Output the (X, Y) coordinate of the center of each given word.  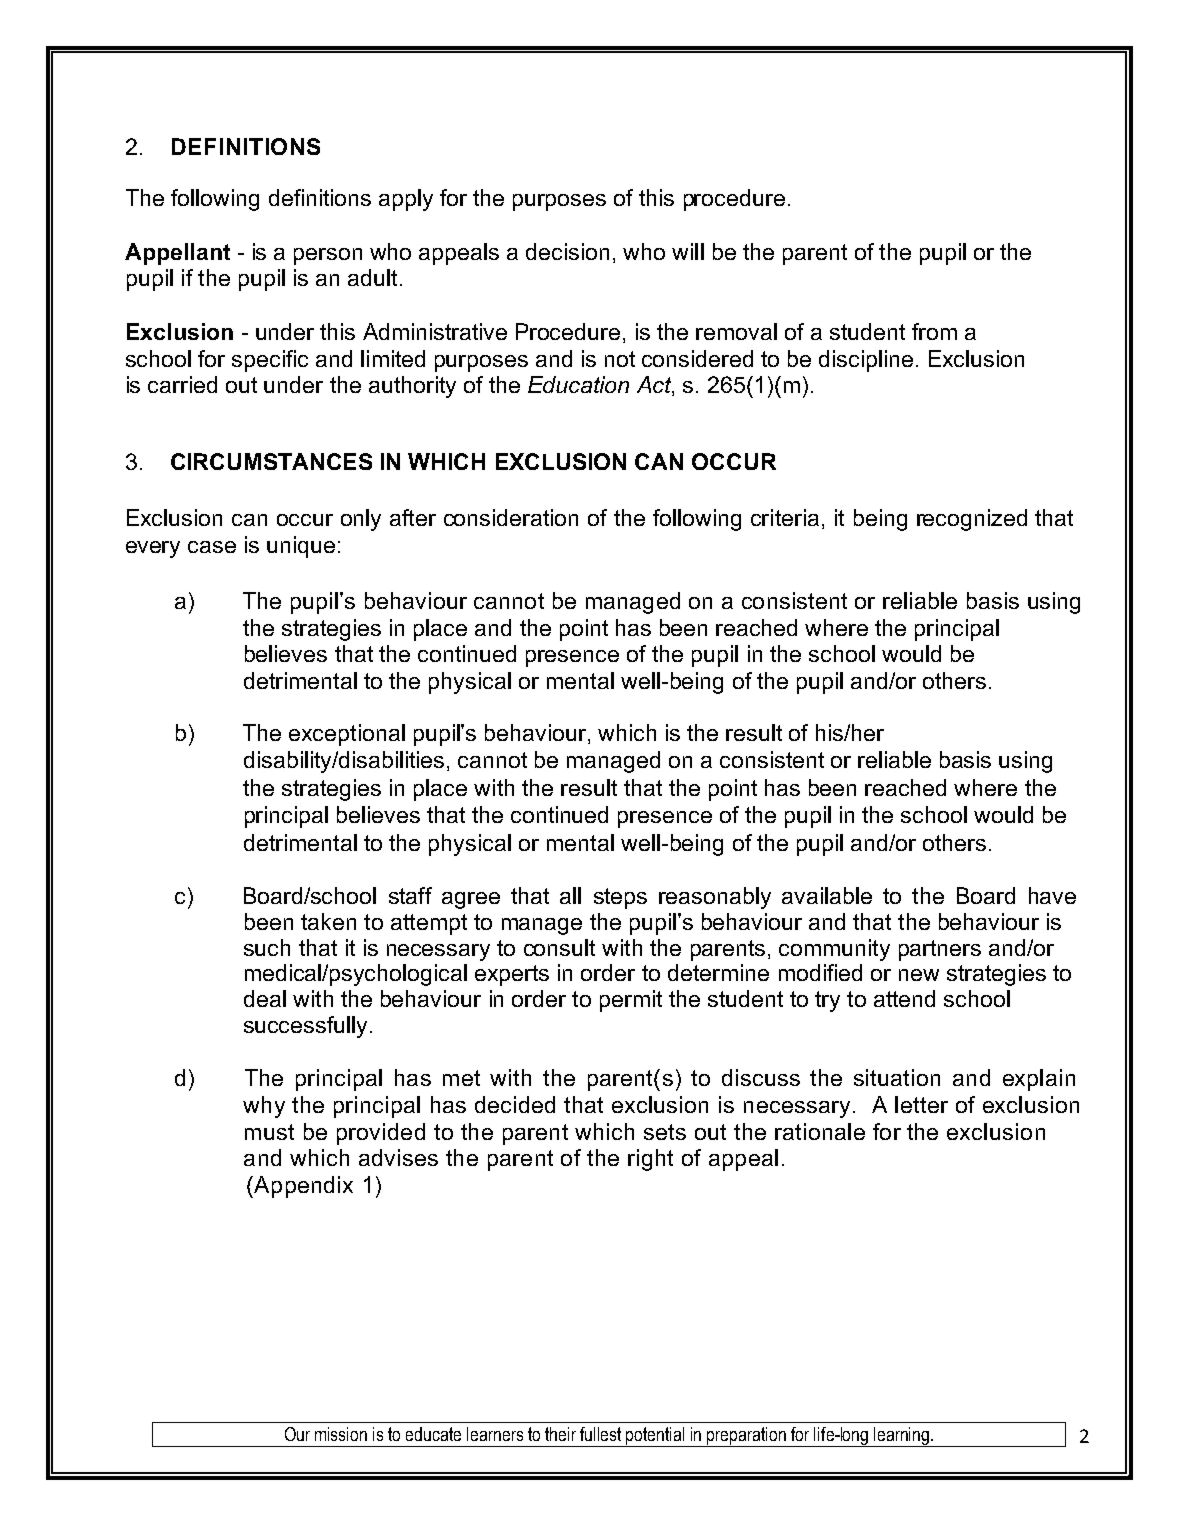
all (570, 895)
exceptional (347, 735)
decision (567, 251)
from (934, 331)
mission (341, 1434)
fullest (600, 1434)
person (328, 256)
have (1052, 895)
